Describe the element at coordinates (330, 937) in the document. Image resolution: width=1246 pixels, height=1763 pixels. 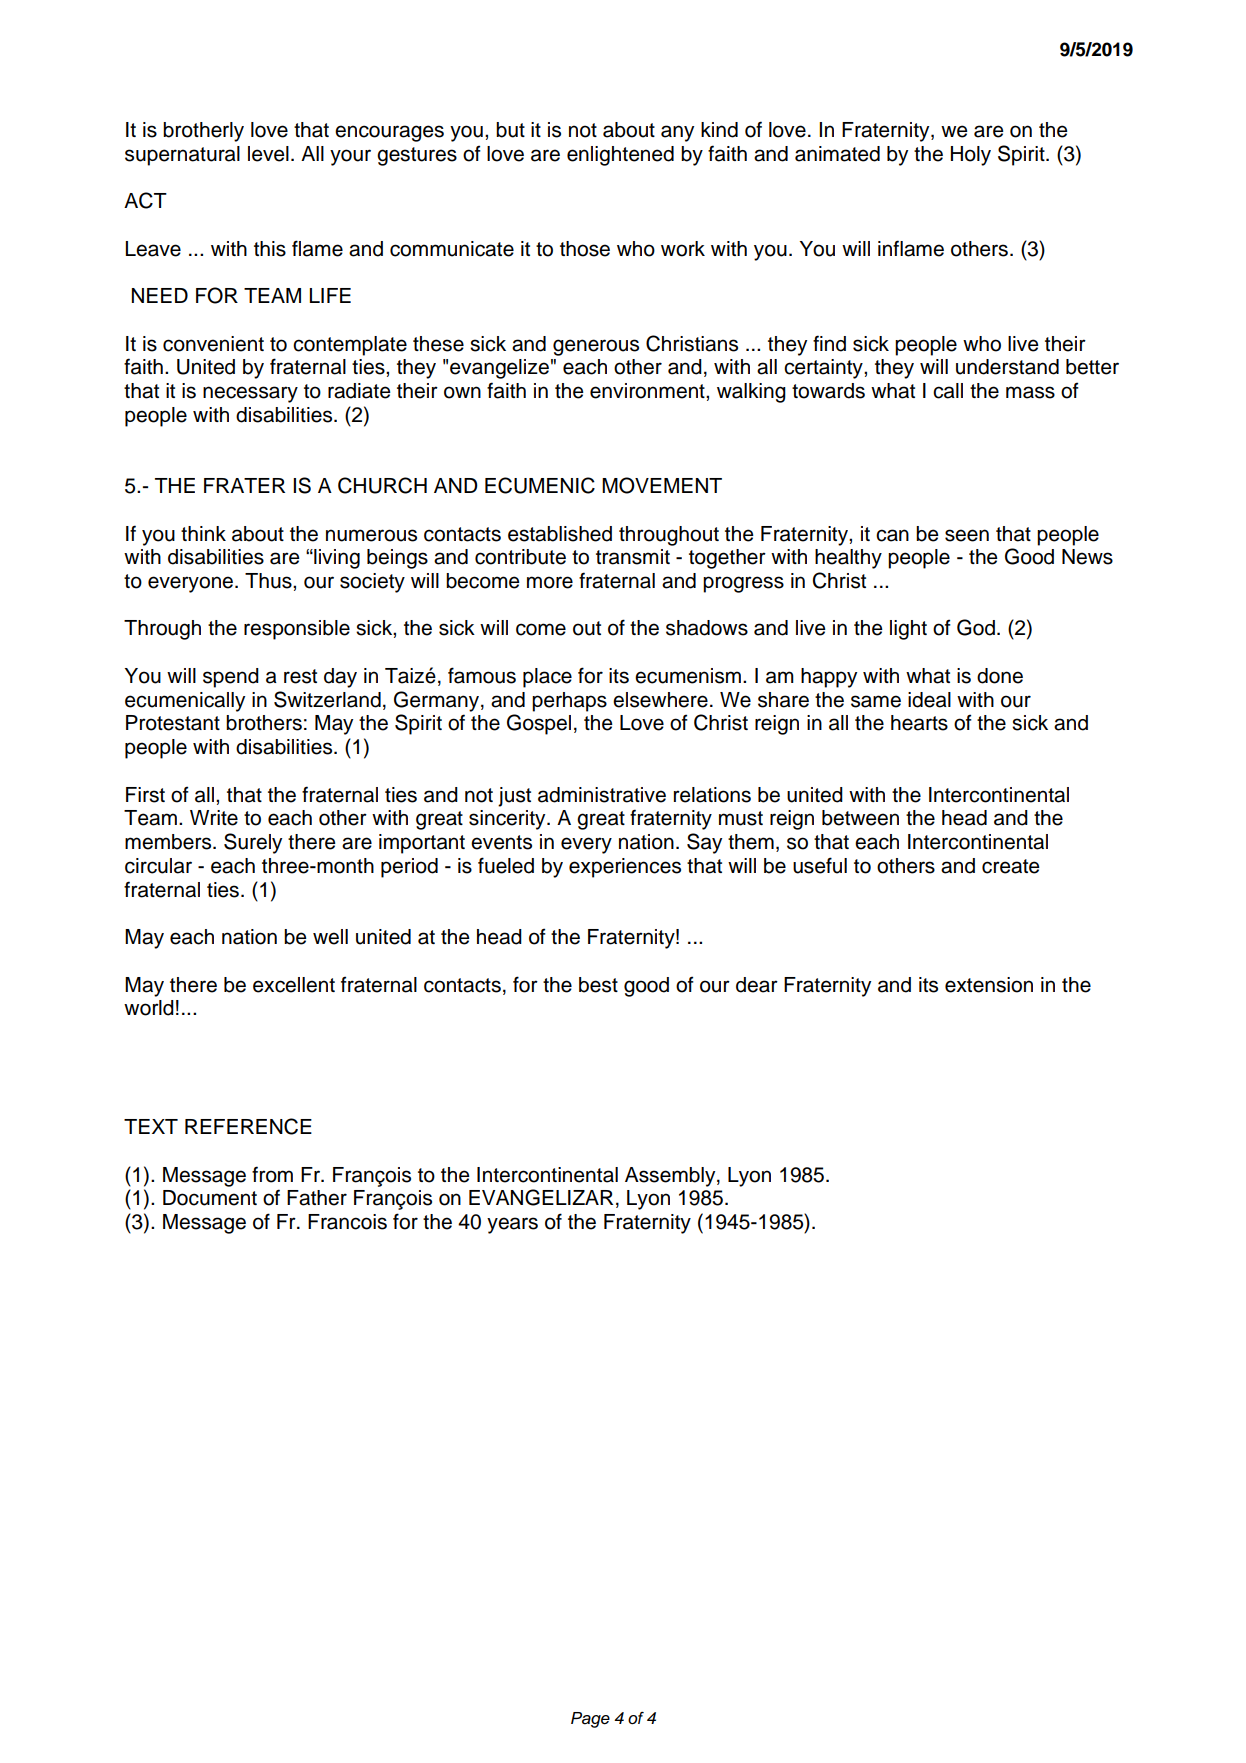
I see `well` at that location.
